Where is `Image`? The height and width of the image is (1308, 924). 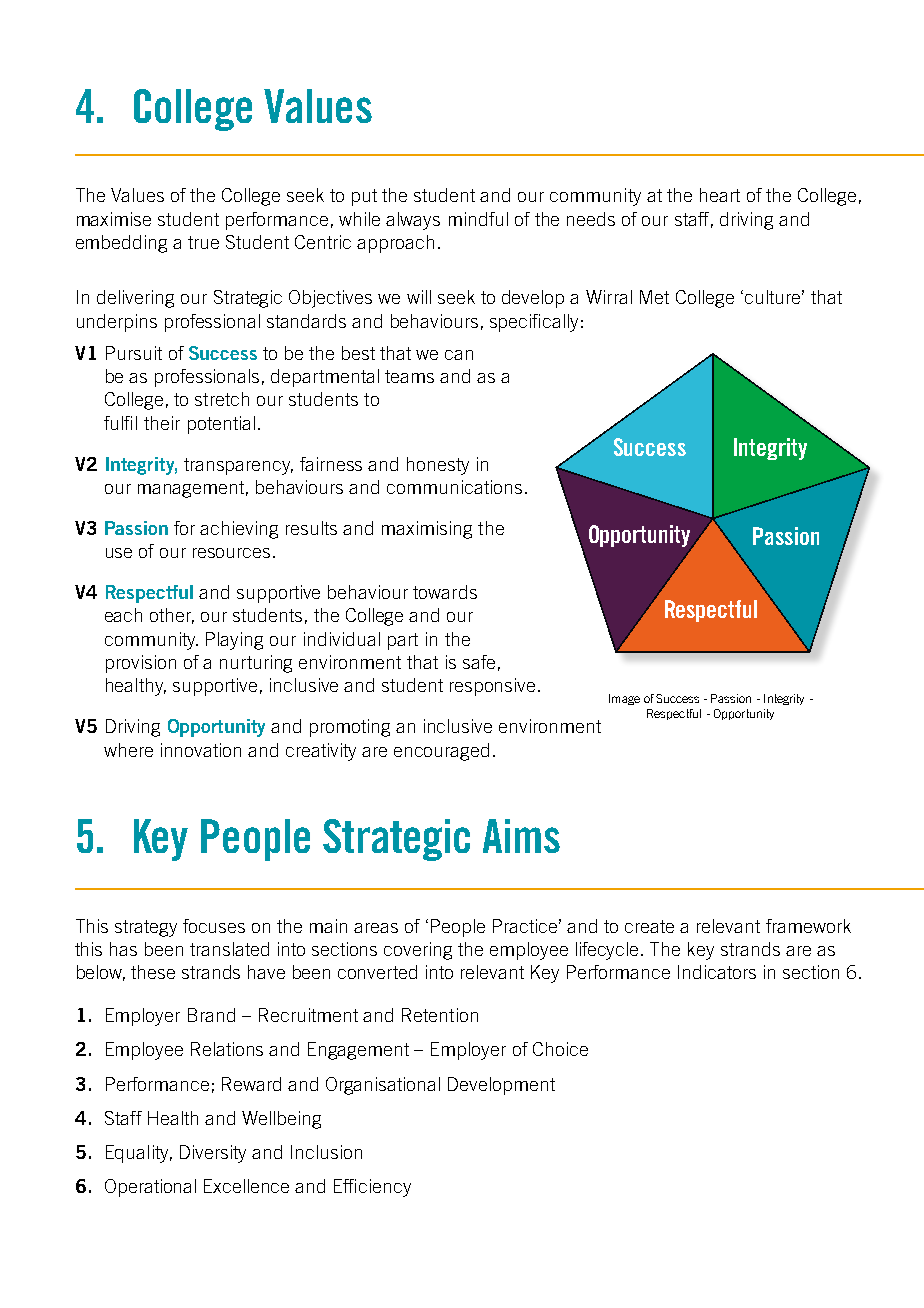 Image is located at coordinates (624, 699).
